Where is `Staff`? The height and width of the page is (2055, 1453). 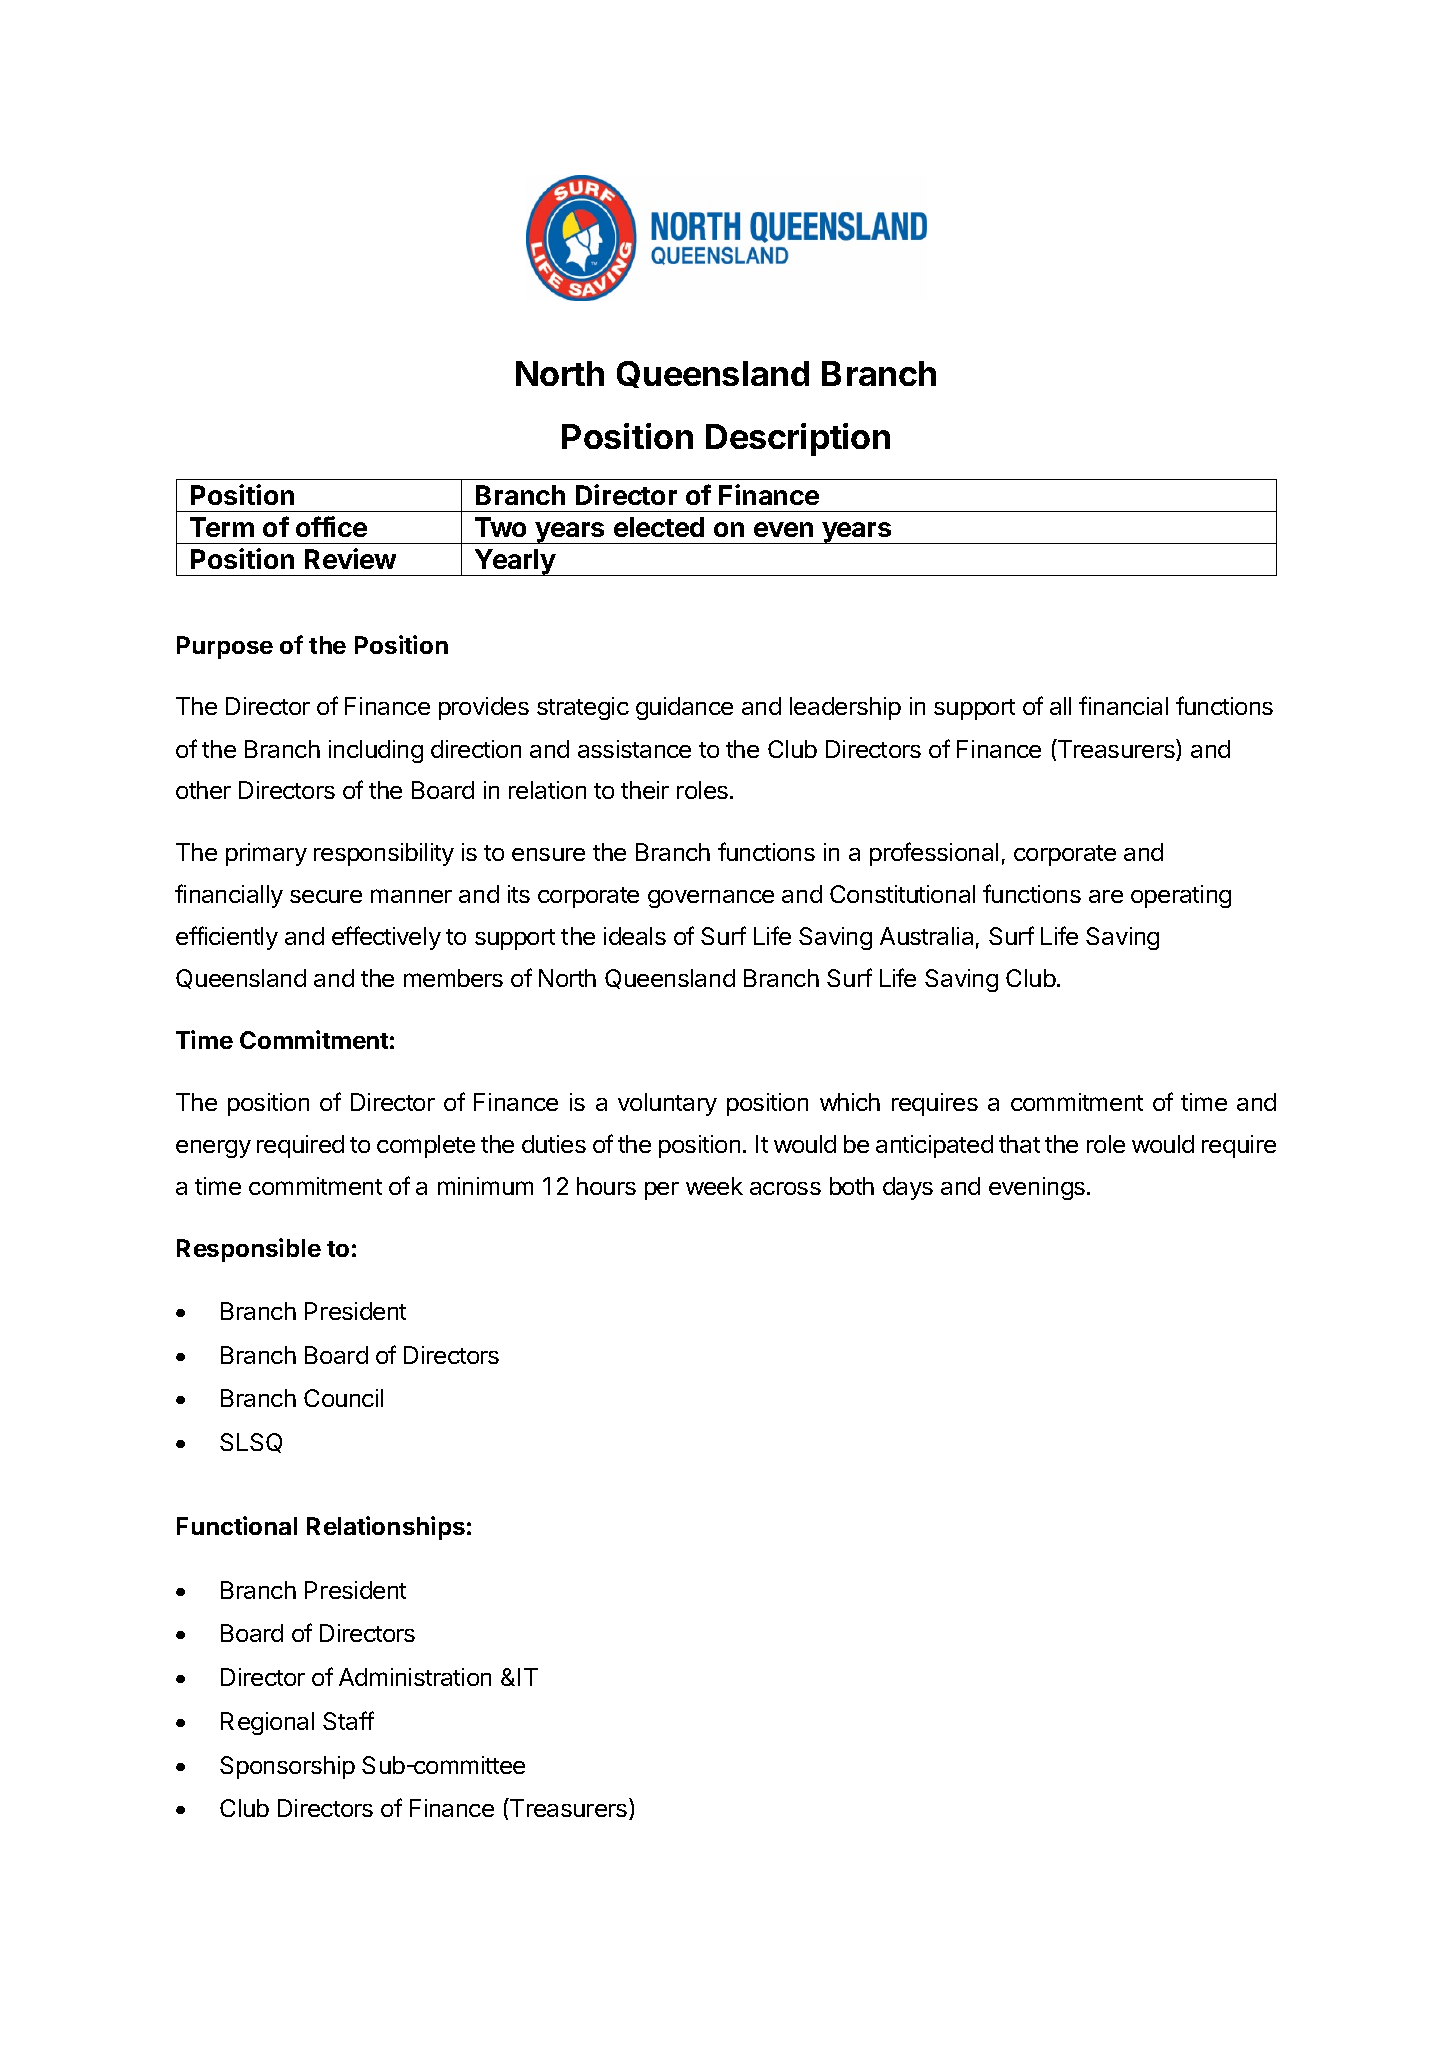
Staff is located at coordinates (348, 1720).
